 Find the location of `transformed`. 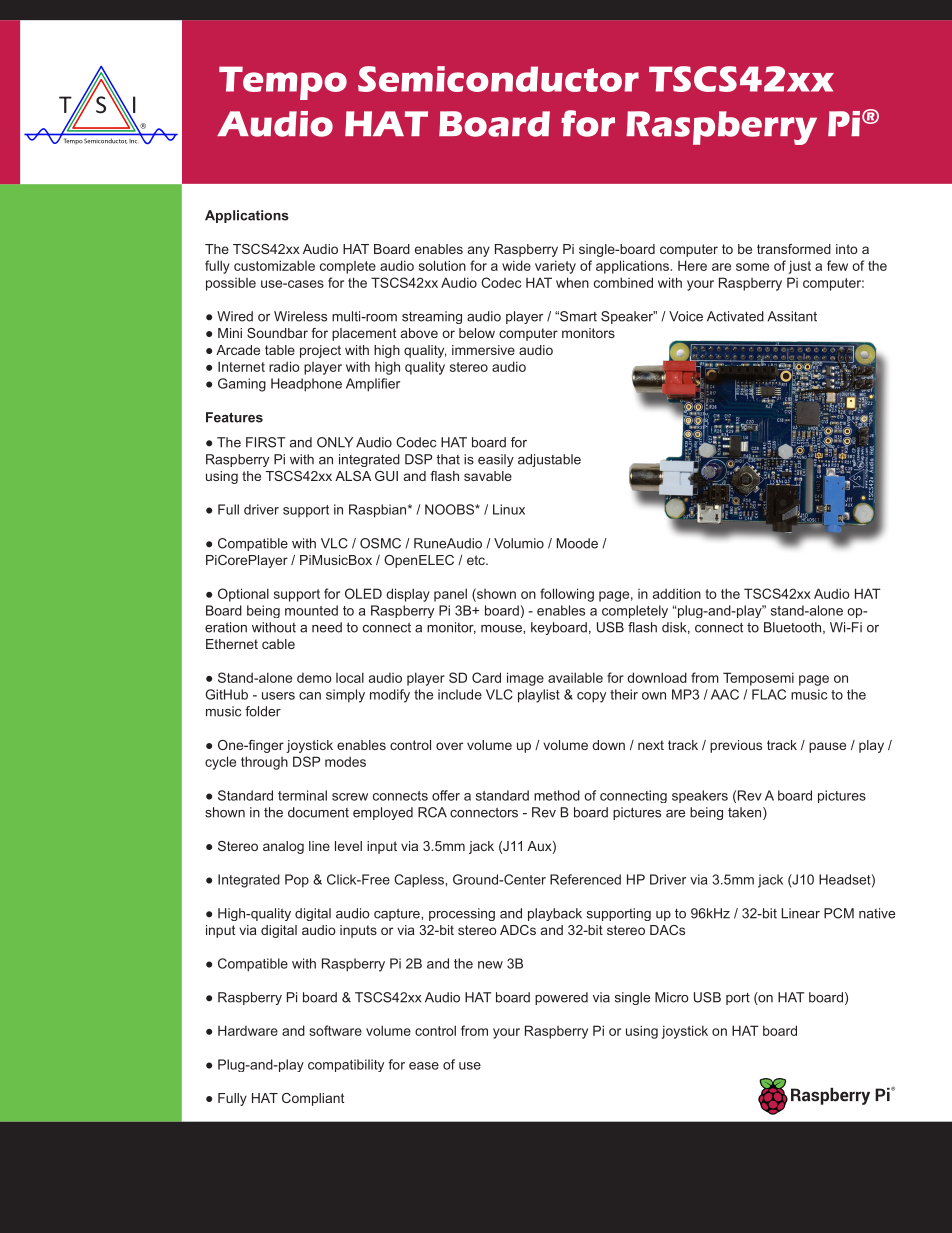

transformed is located at coordinates (794, 249).
